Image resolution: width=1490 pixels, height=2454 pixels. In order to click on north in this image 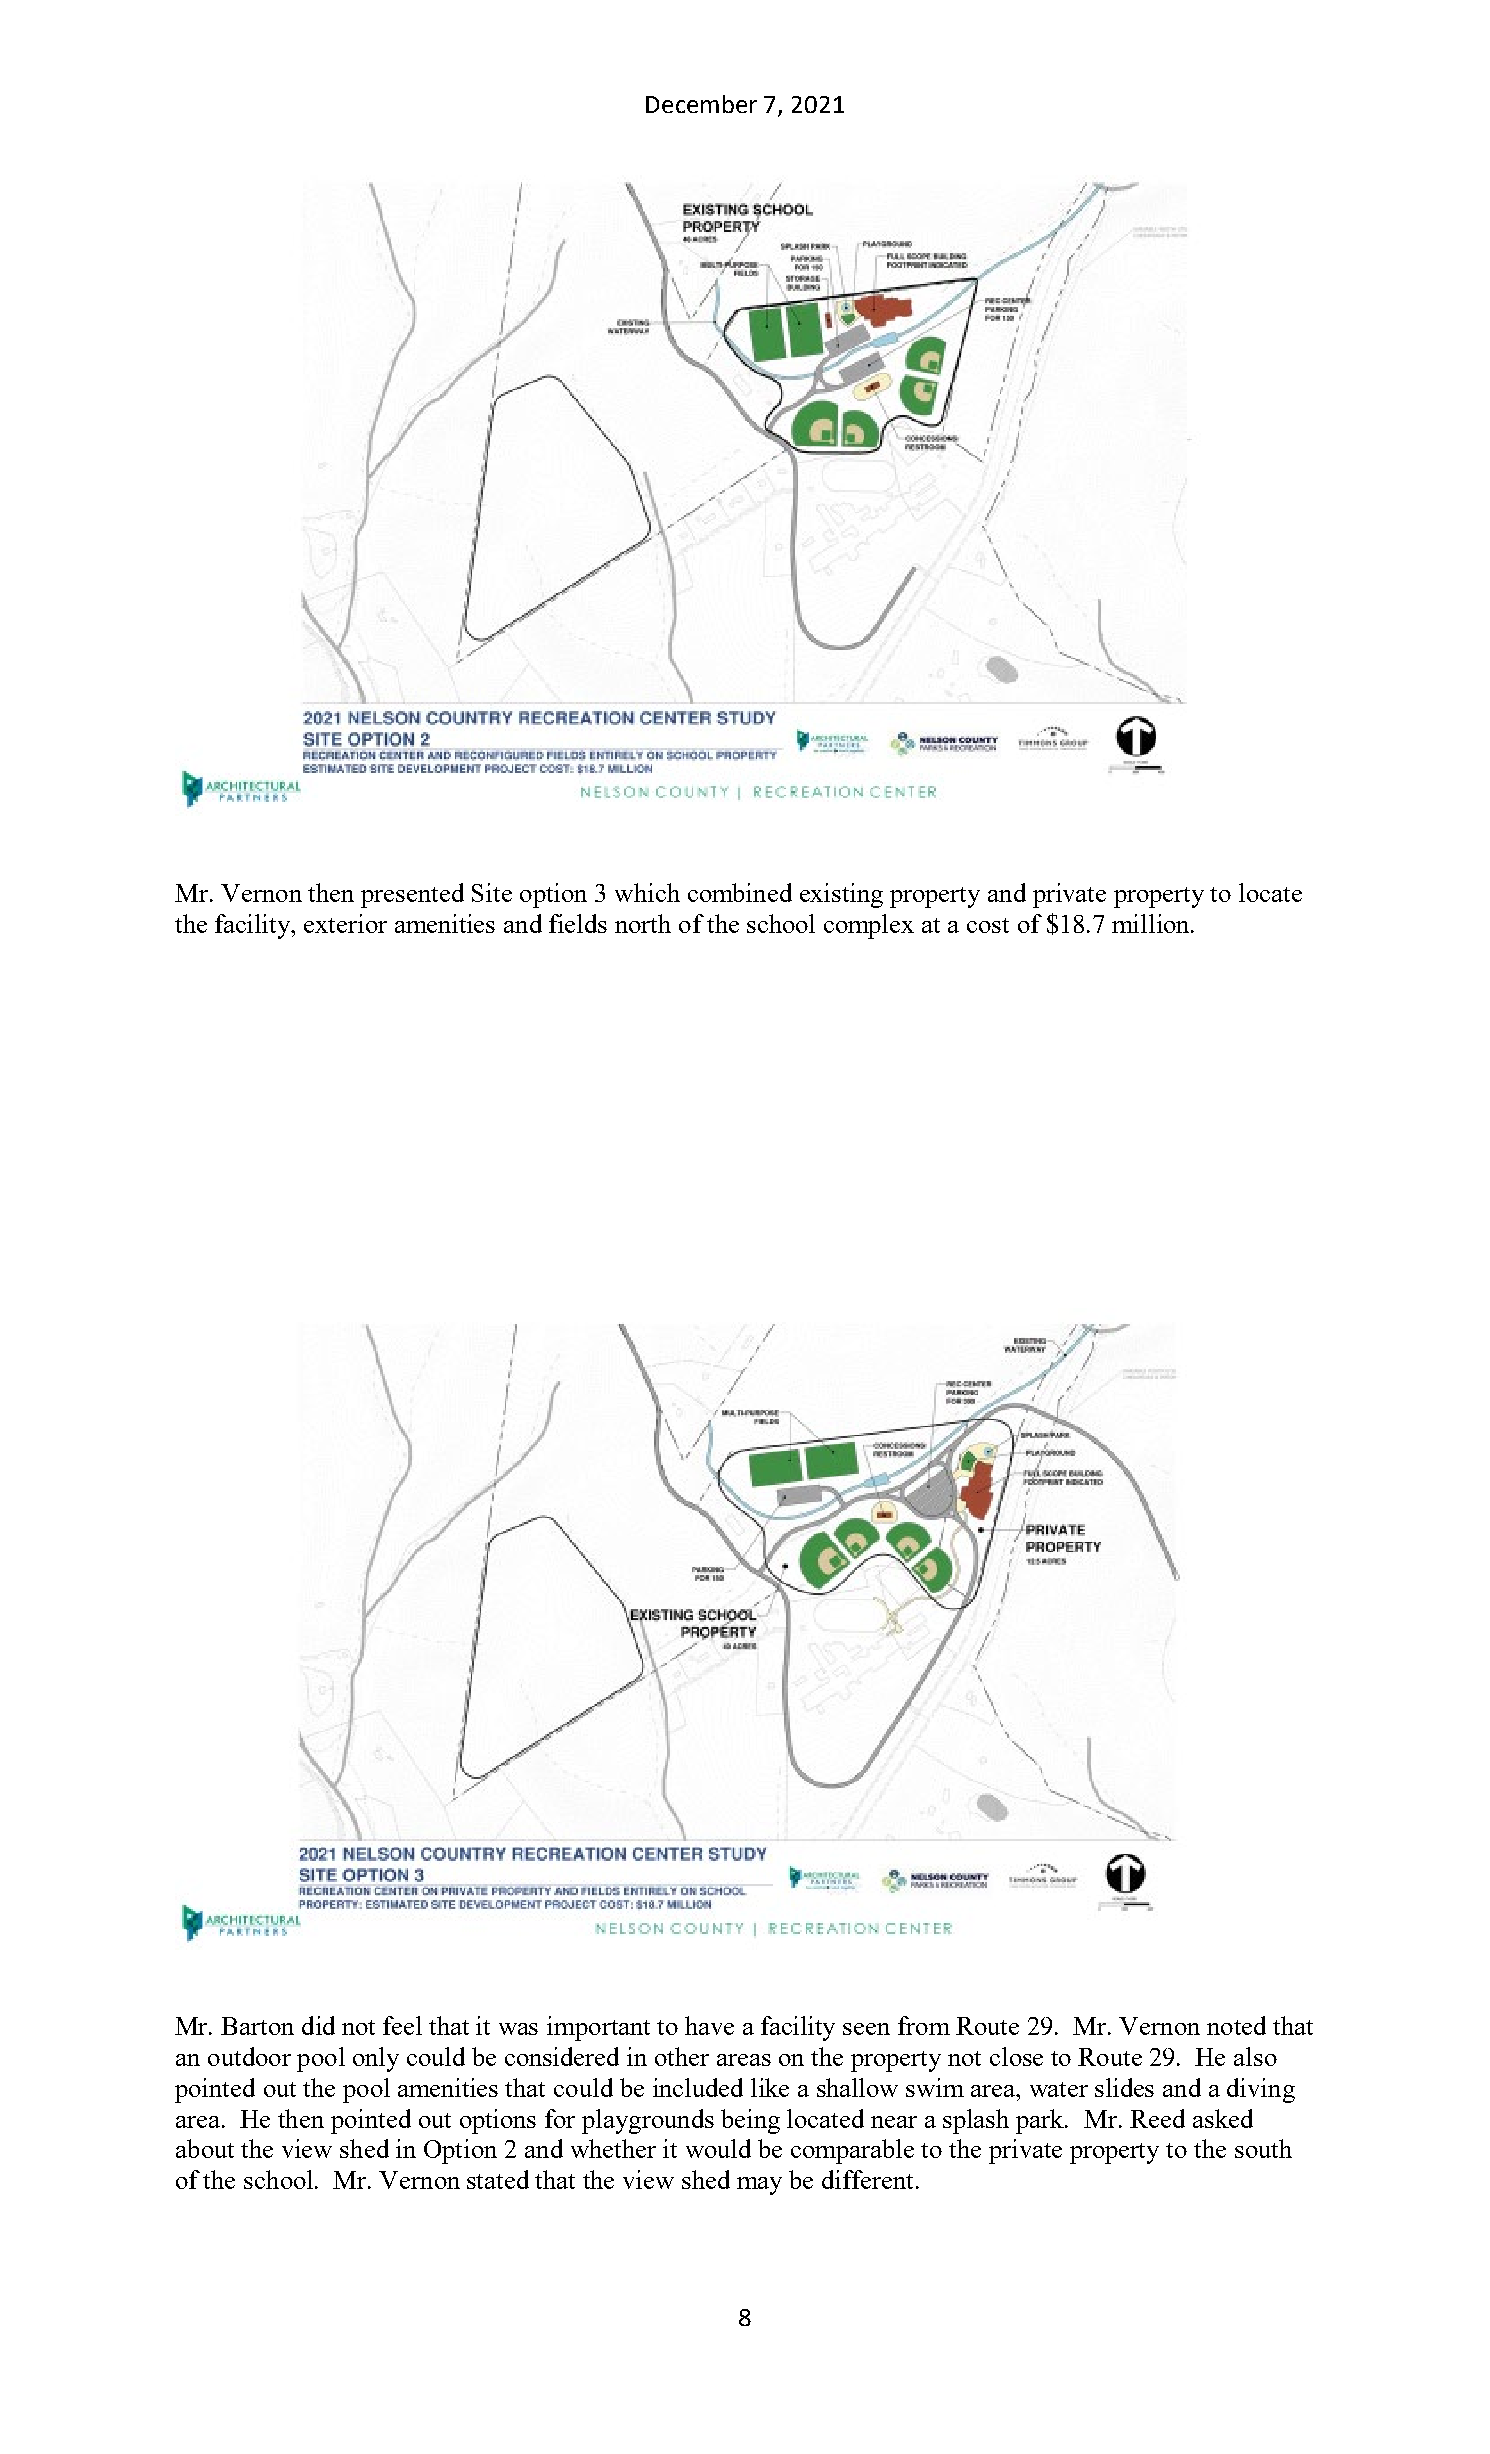, I will do `click(643, 923)`.
